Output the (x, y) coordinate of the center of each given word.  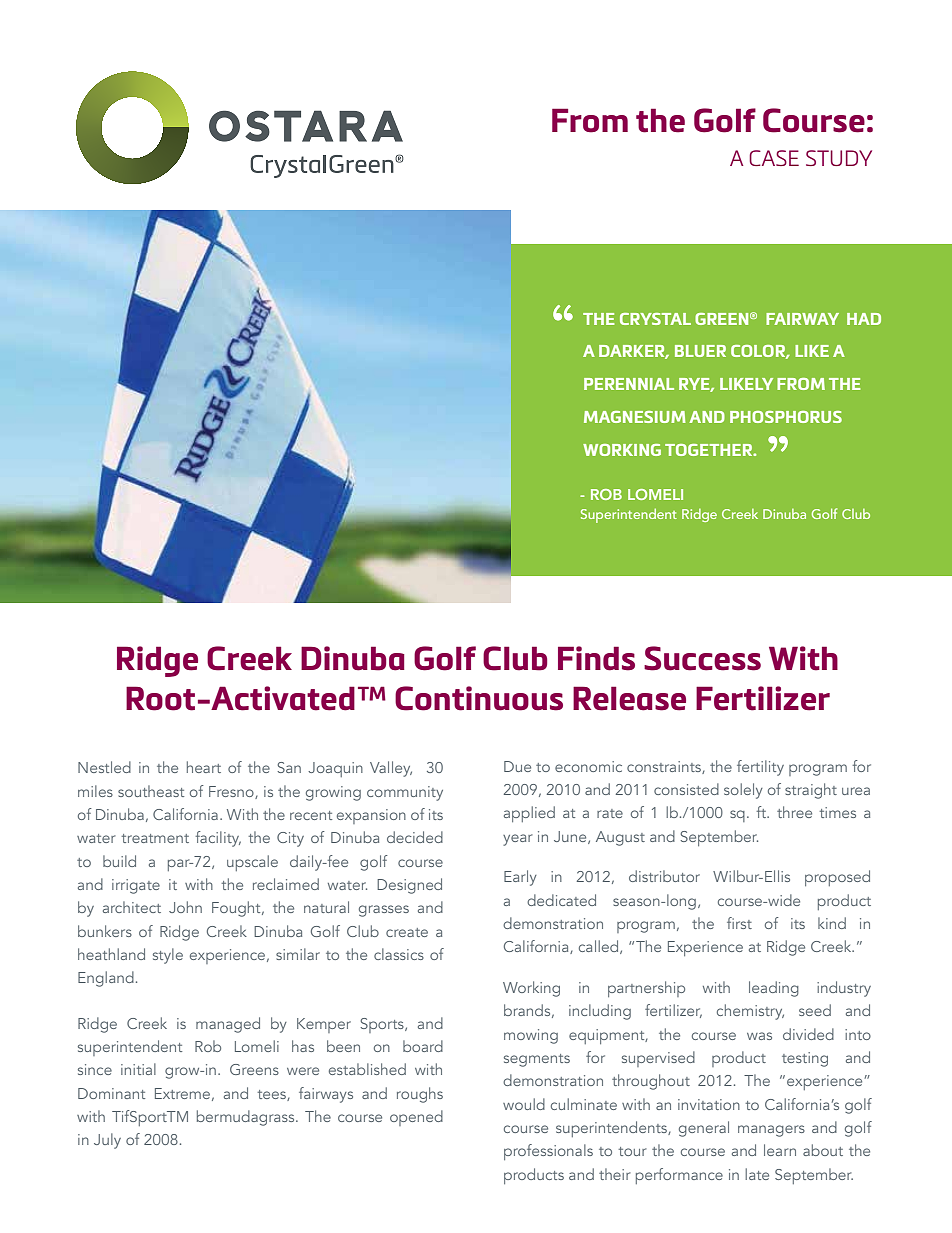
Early (520, 878)
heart (204, 767)
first (739, 923)
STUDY (839, 158)
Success (702, 658)
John (185, 907)
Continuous (479, 698)
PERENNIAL (629, 384)
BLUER (700, 351)
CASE (774, 158)
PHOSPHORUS (786, 417)
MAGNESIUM (635, 417)
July (107, 1141)
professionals (548, 1152)
